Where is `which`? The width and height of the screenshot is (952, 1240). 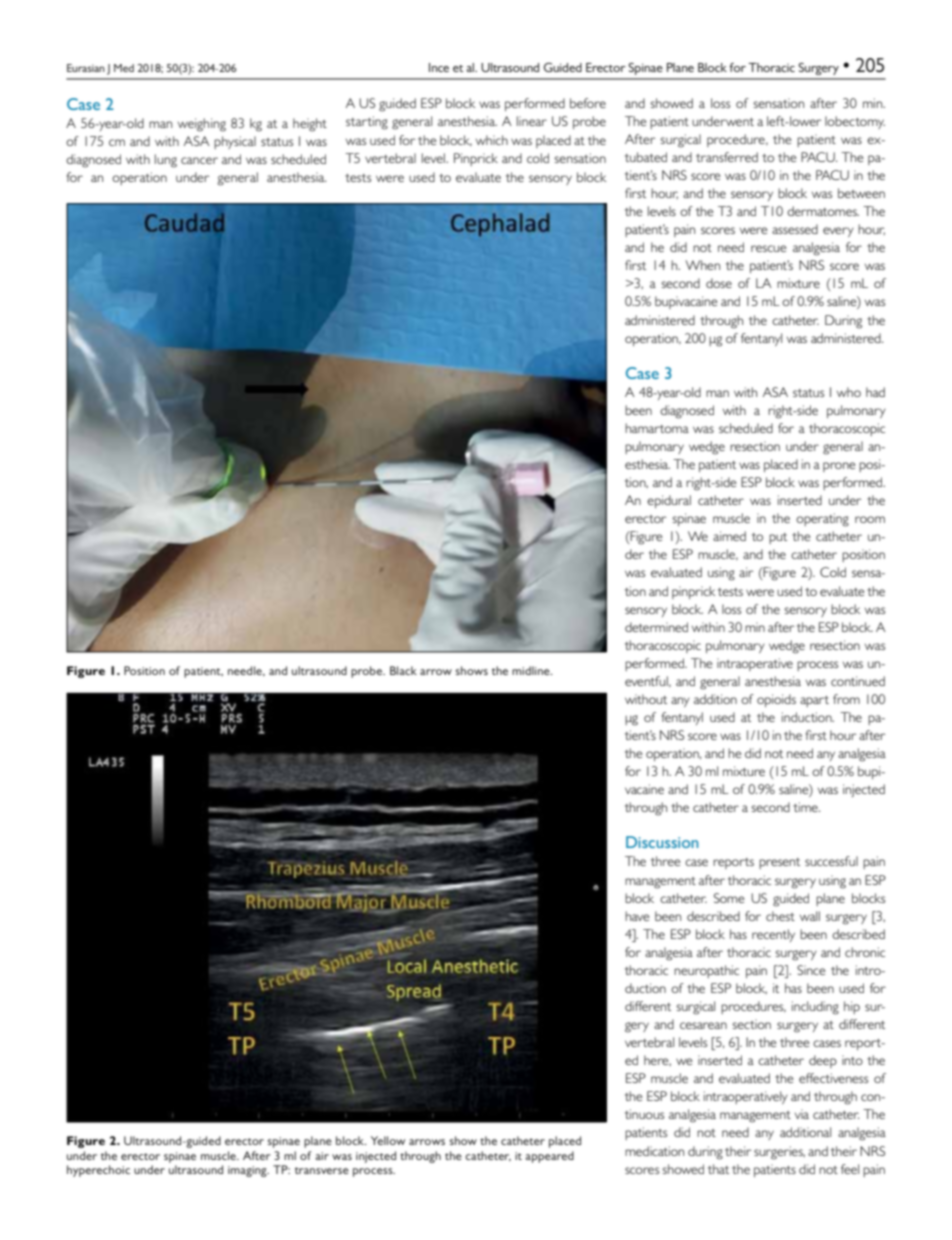 which is located at coordinates (492, 140).
